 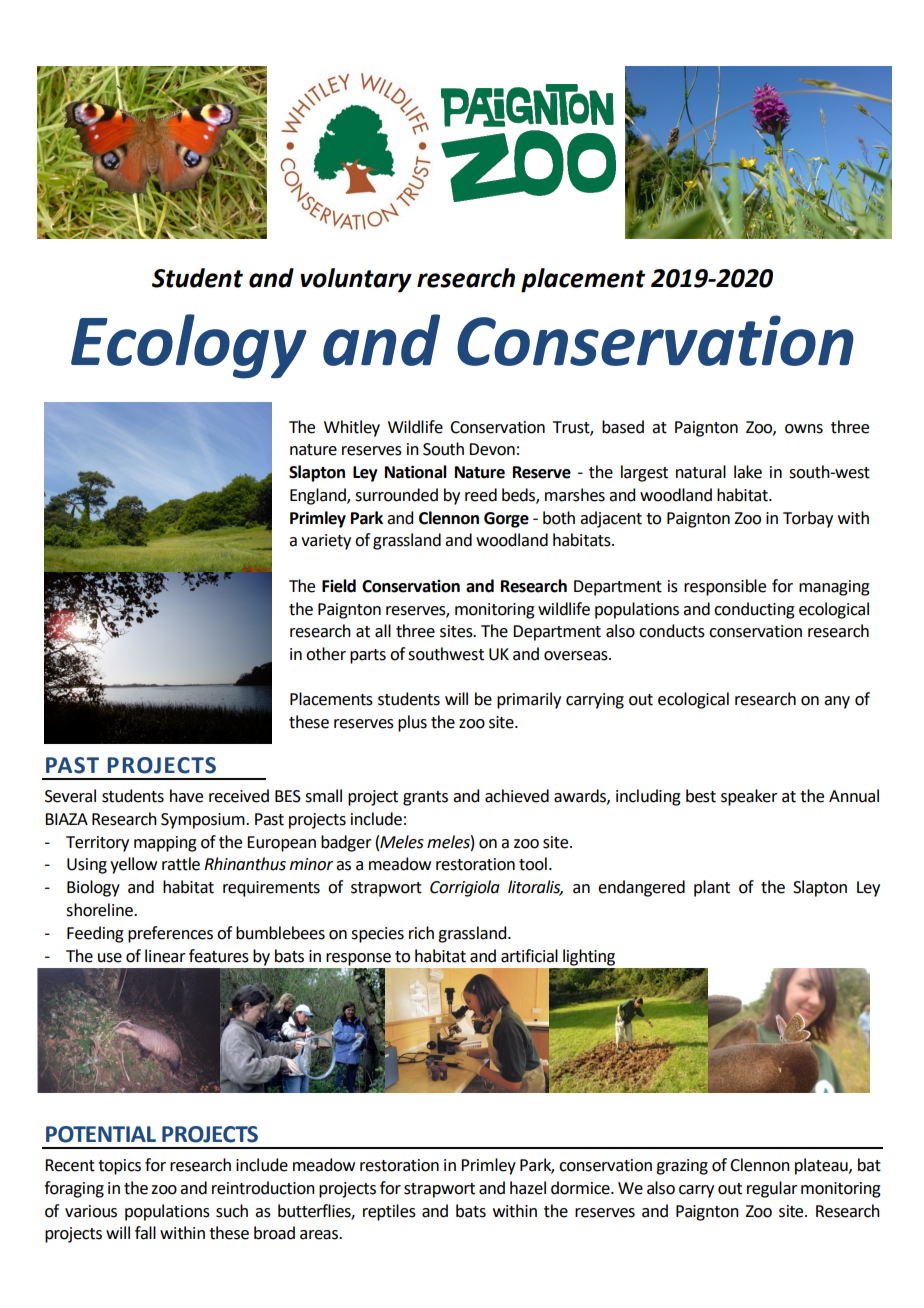 What do you see at coordinates (356, 280) in the image?
I see `voluntary` at bounding box center [356, 280].
